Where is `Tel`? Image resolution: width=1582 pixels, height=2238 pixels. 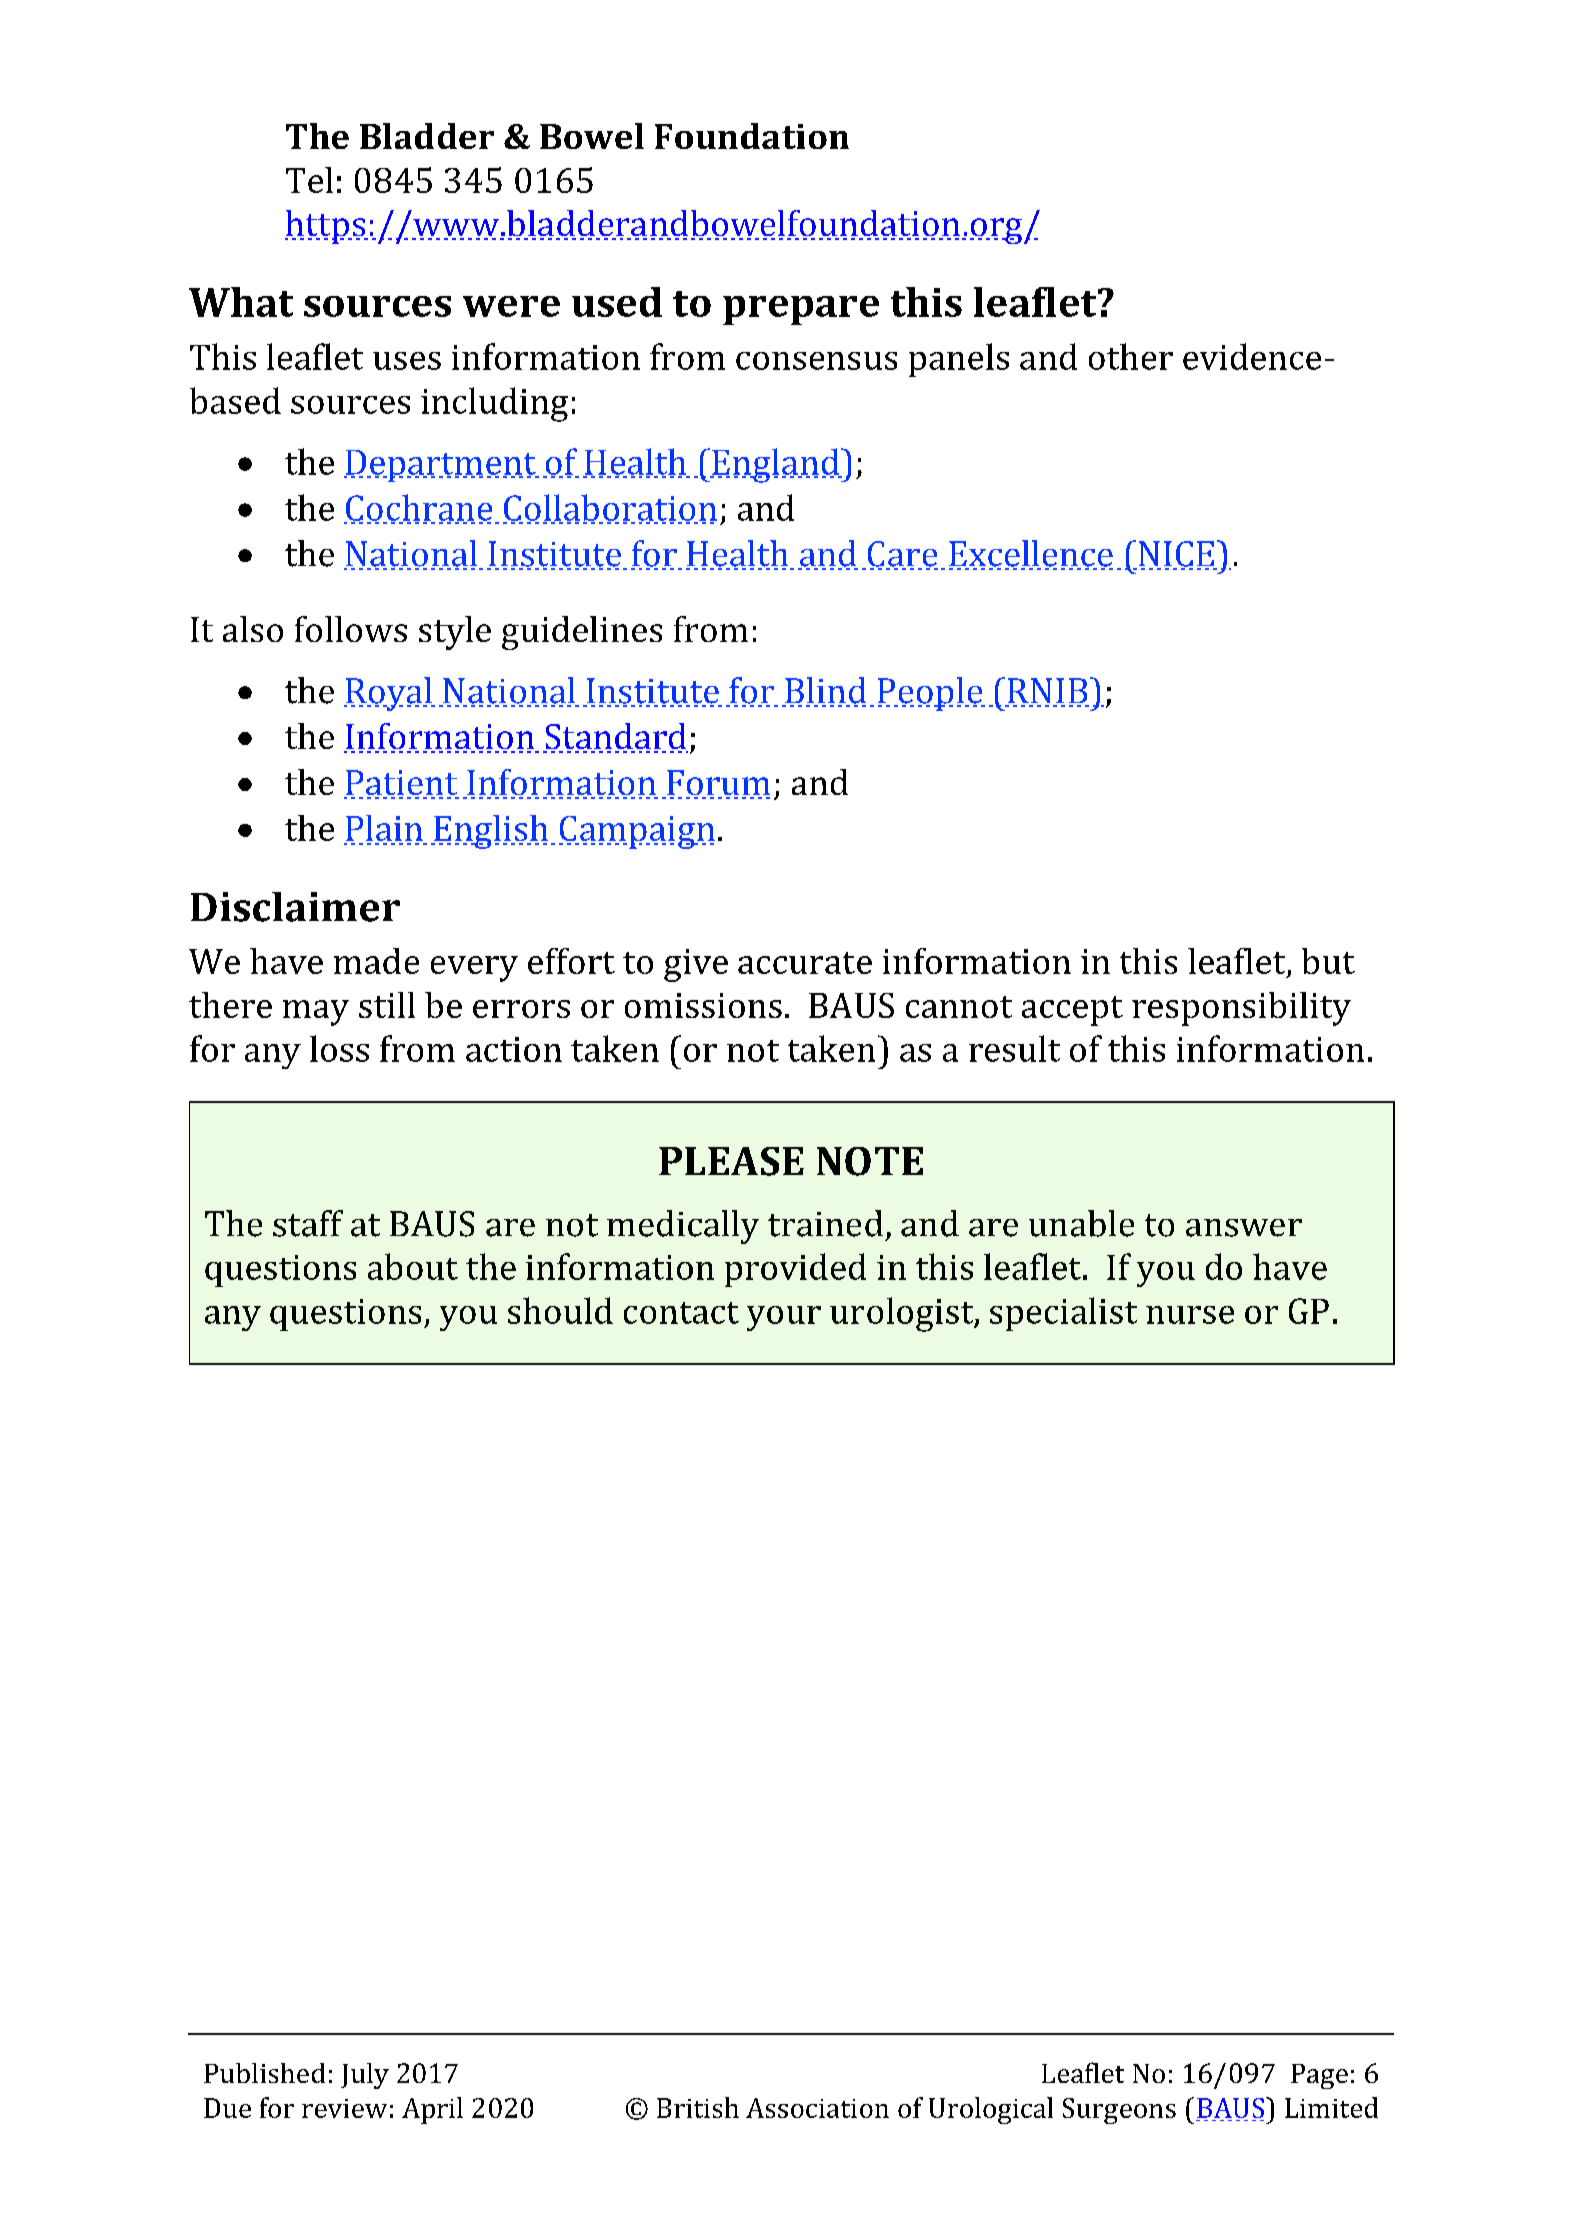
Tel is located at coordinates (309, 180).
